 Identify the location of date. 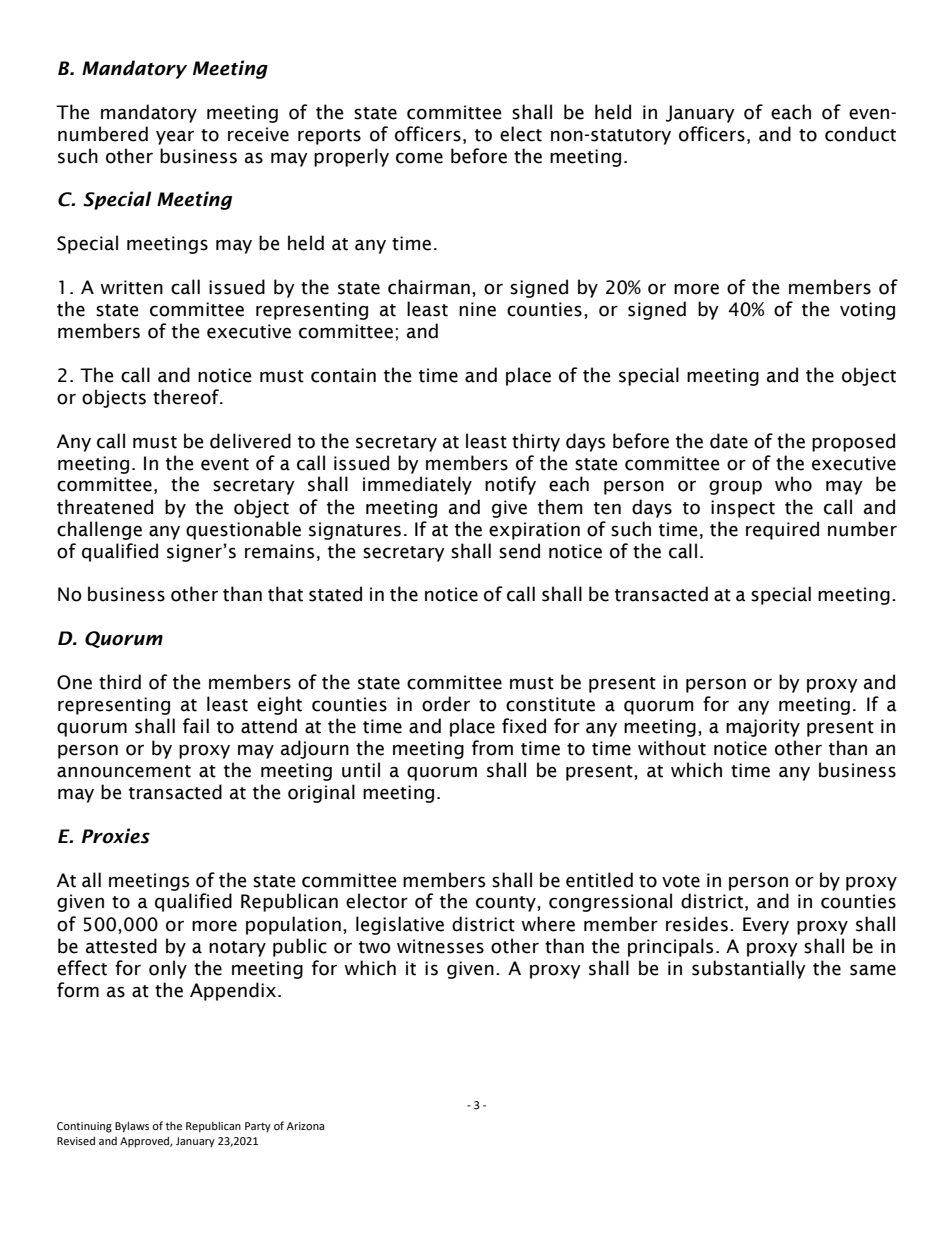
(729, 441).
